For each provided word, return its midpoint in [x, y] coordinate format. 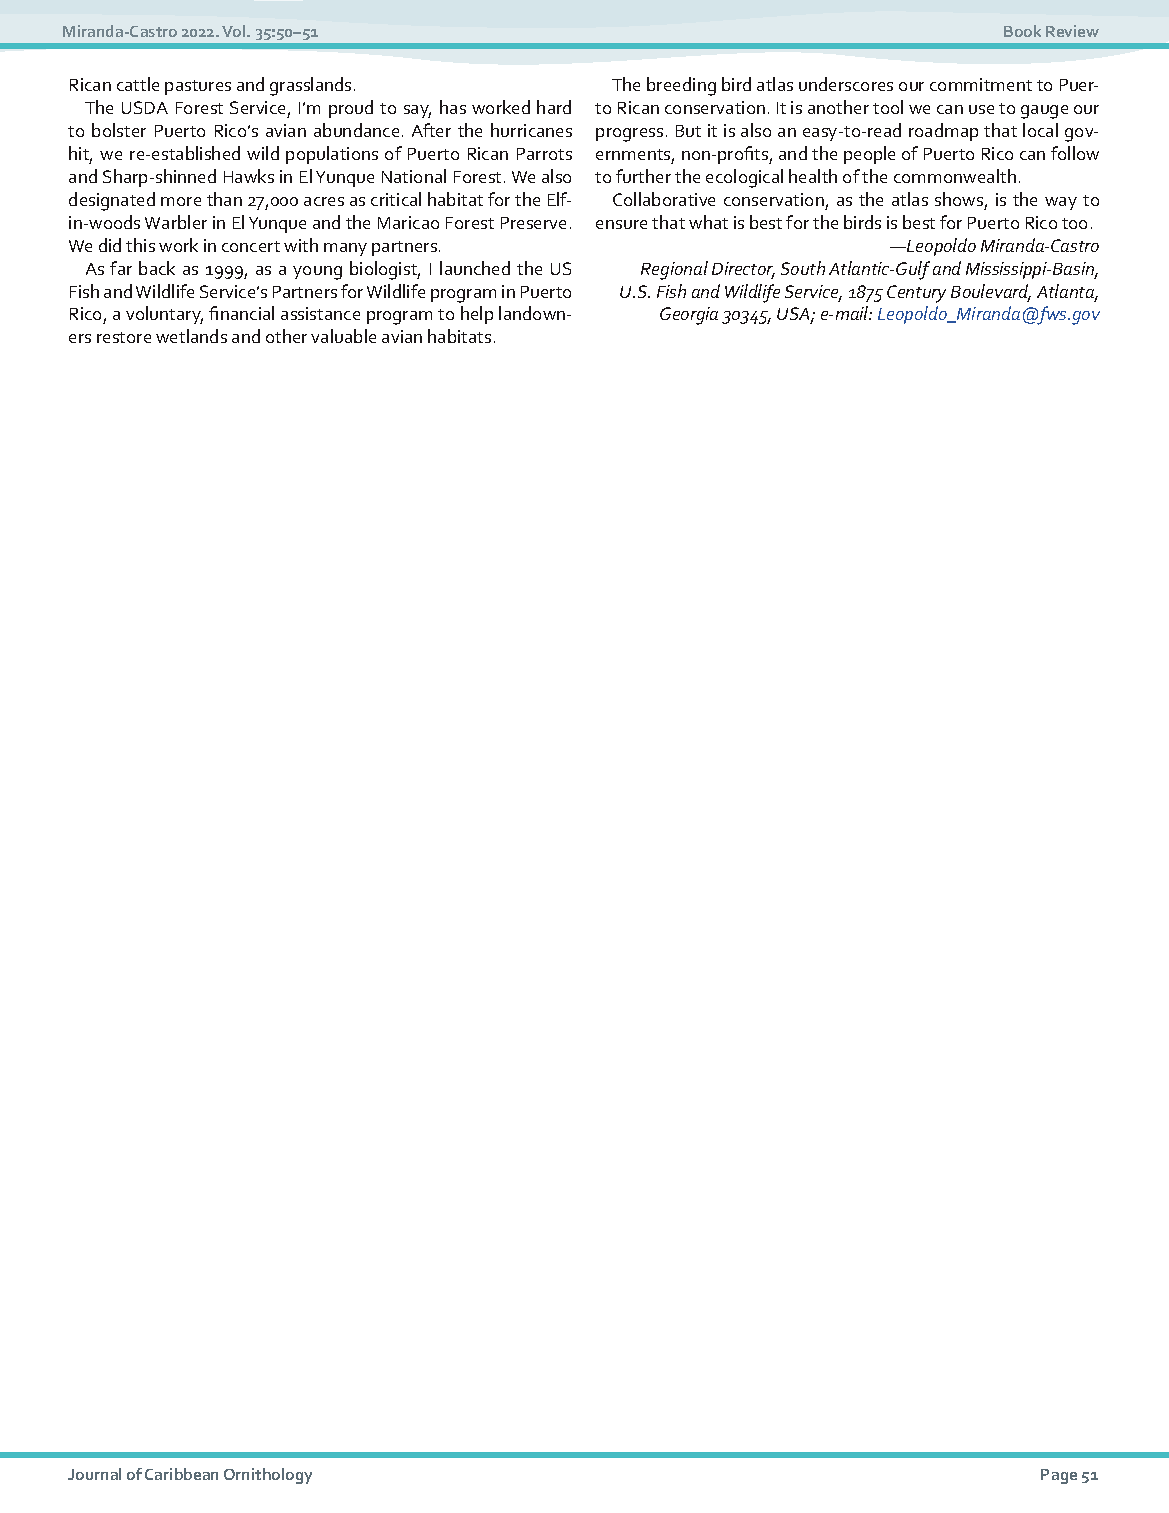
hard [554, 107]
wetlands [191, 336]
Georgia [689, 316]
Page [1059, 1476]
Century [916, 294]
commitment [981, 84]
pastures [198, 87]
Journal [94, 1474]
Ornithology [268, 1476]
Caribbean [181, 1474]
